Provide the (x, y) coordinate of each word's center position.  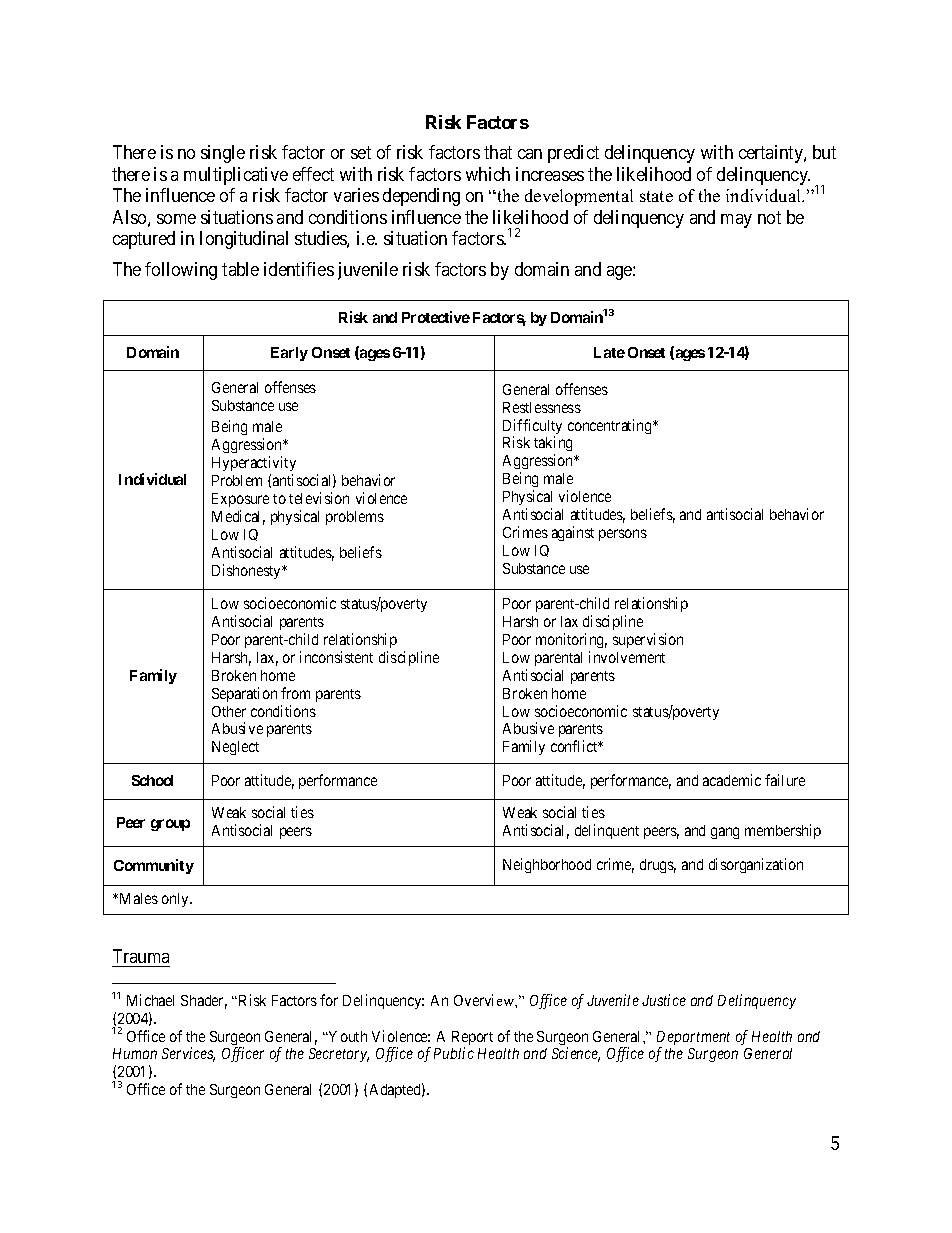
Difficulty (532, 428)
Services (188, 1054)
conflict (575, 746)
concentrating (611, 426)
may (736, 221)
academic (732, 780)
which (488, 174)
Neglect (235, 748)
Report (472, 1039)
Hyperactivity (254, 463)
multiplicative (236, 176)
